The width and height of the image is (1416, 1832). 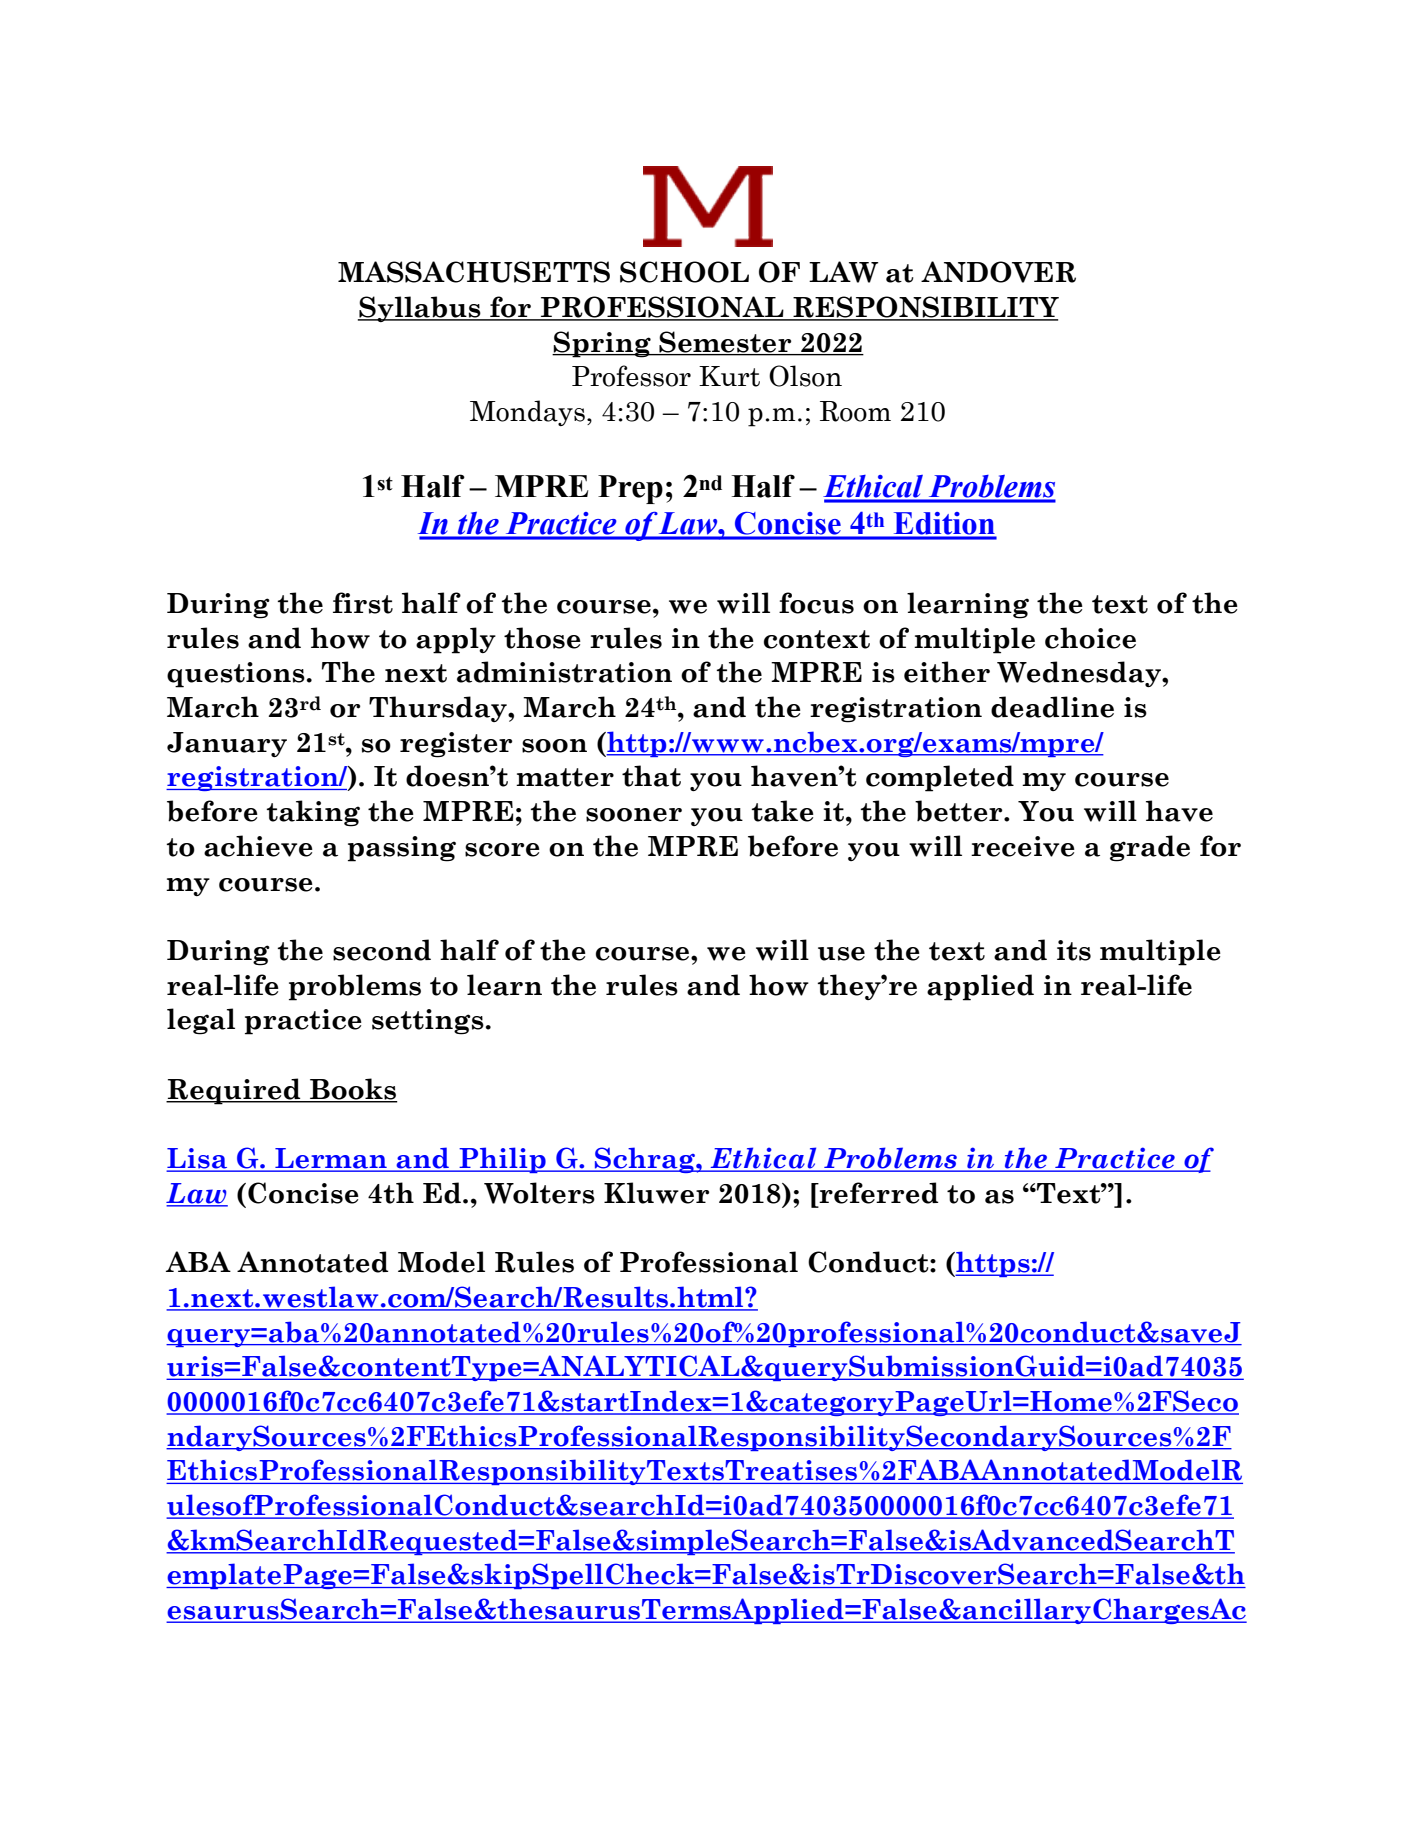 I want to click on deadline, so click(x=1052, y=707).
